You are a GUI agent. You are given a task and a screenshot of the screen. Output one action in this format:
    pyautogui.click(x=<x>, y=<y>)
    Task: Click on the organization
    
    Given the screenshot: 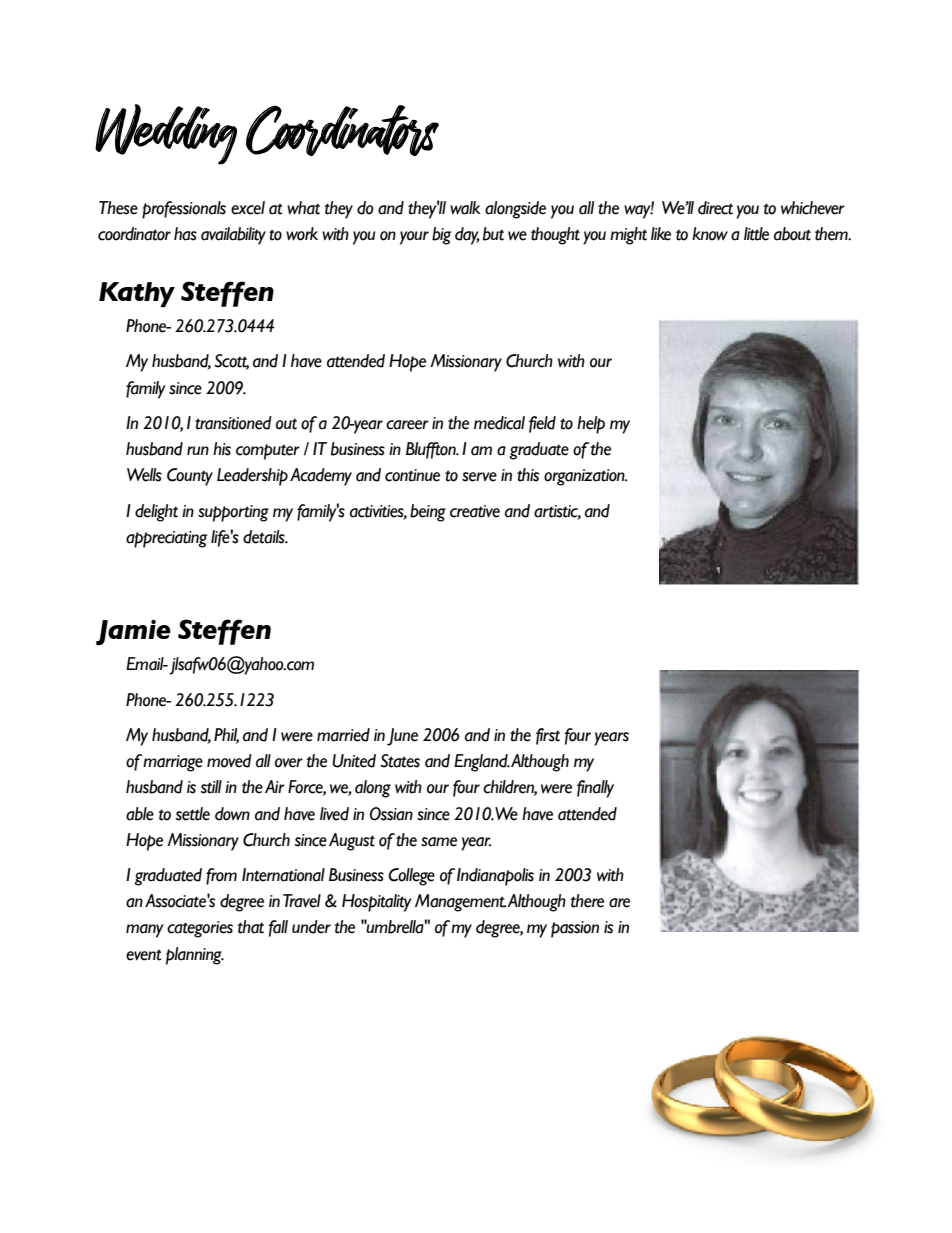 What is the action you would take?
    pyautogui.click(x=585, y=477)
